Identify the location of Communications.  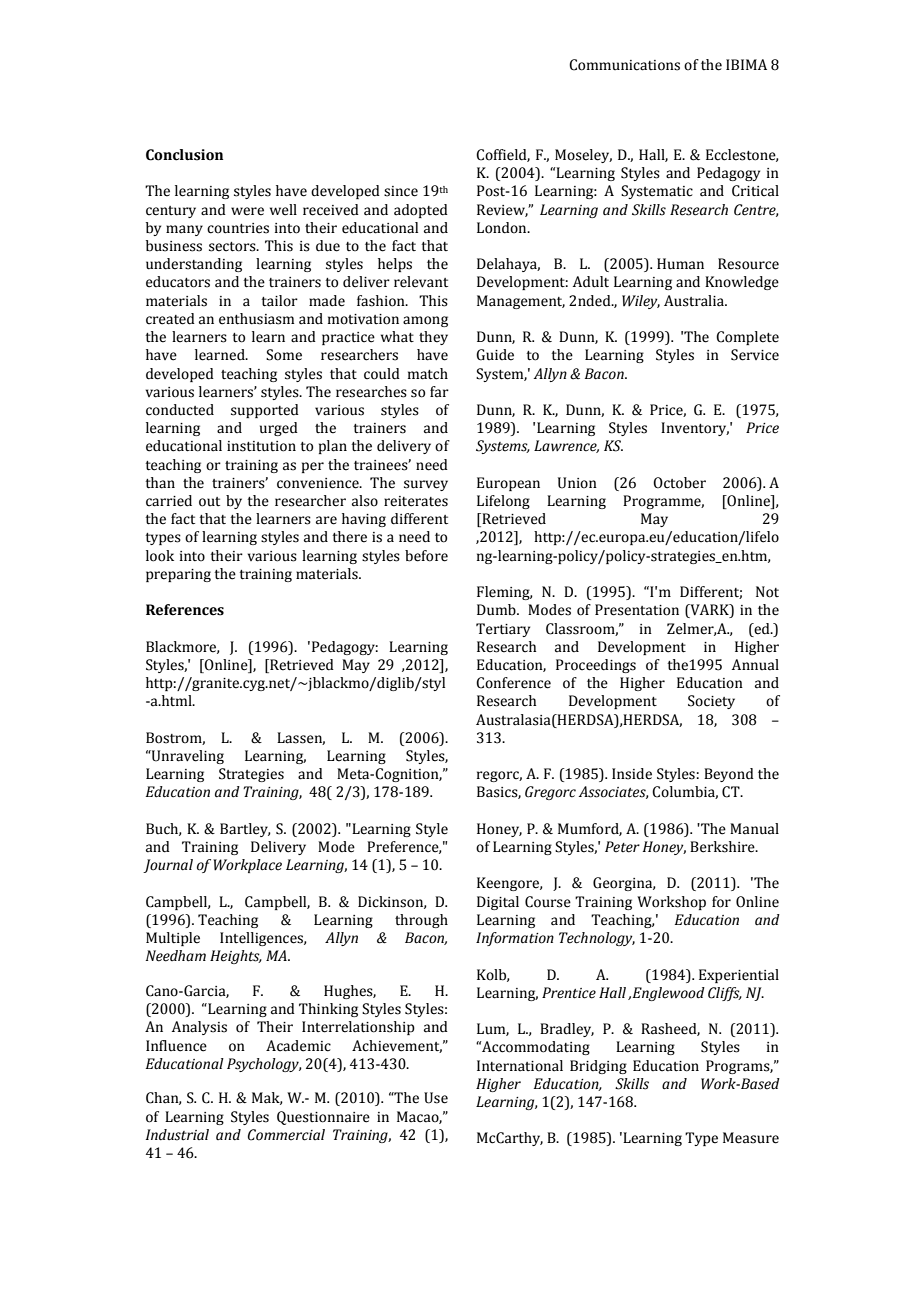
(624, 65).
